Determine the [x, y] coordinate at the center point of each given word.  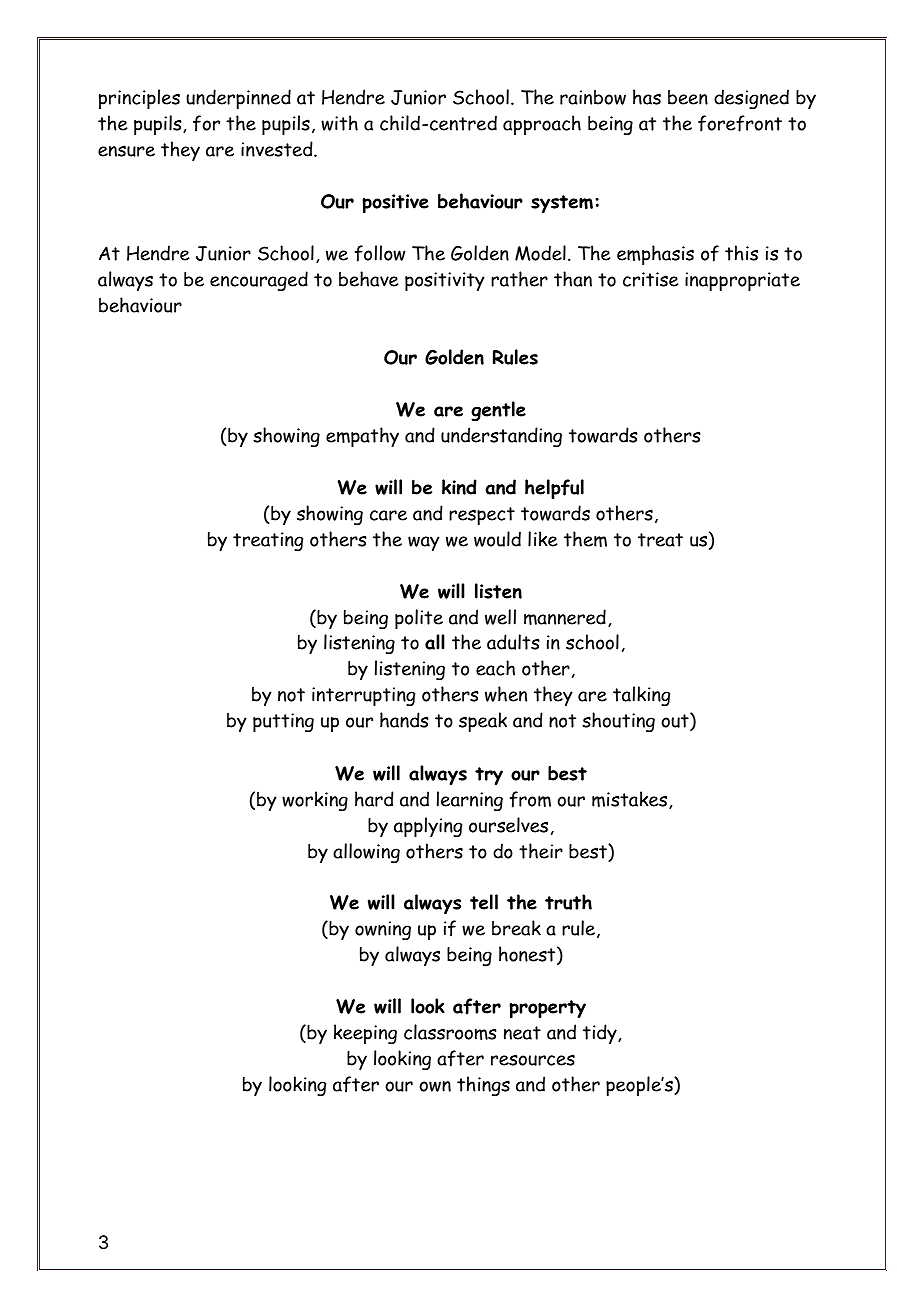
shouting [618, 722]
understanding [501, 437]
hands [404, 720]
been [688, 97]
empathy [362, 437]
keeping [365, 1034]
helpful [554, 489]
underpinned [238, 99]
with [339, 123]
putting [283, 722]
